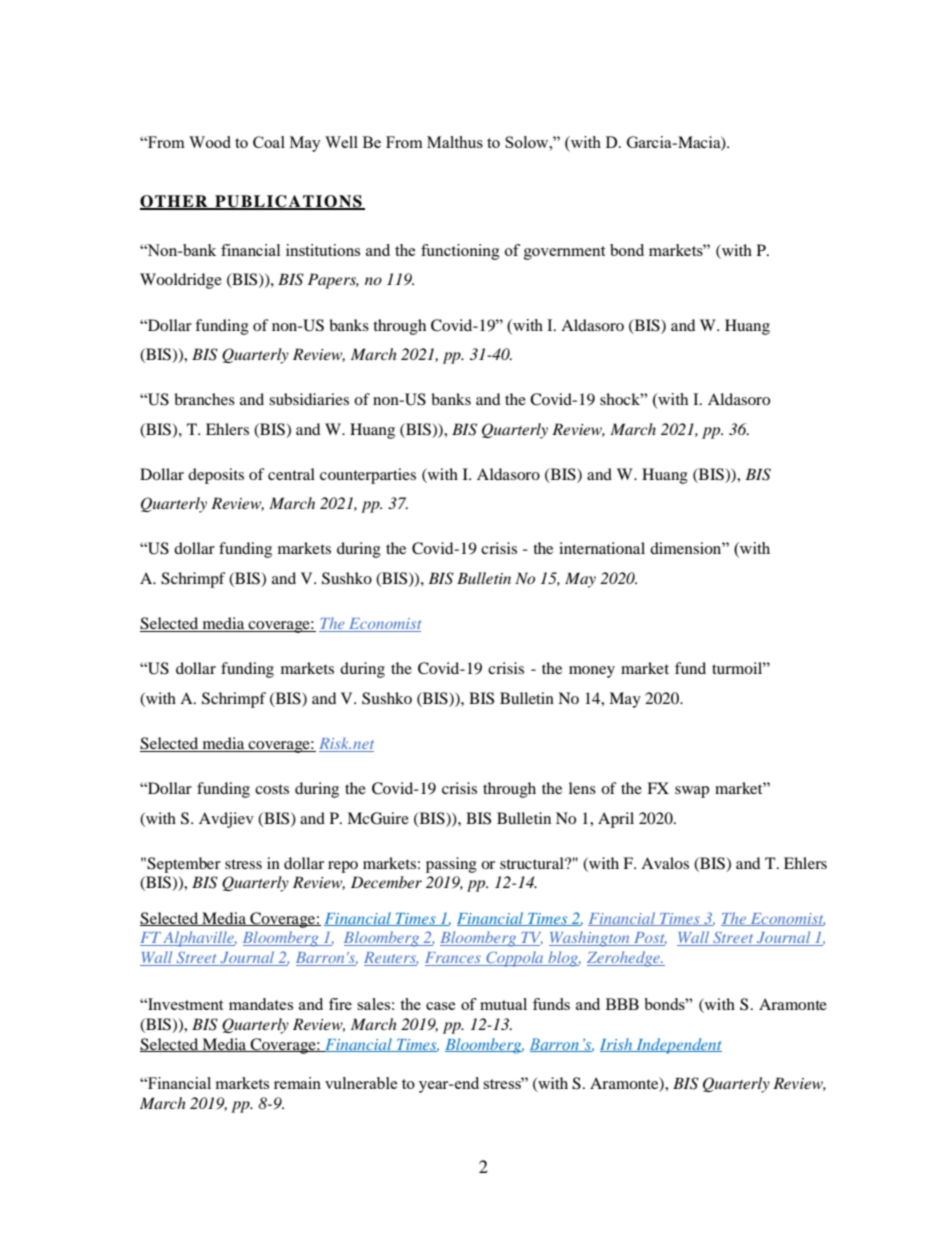  I want to click on branches, so click(204, 399).
